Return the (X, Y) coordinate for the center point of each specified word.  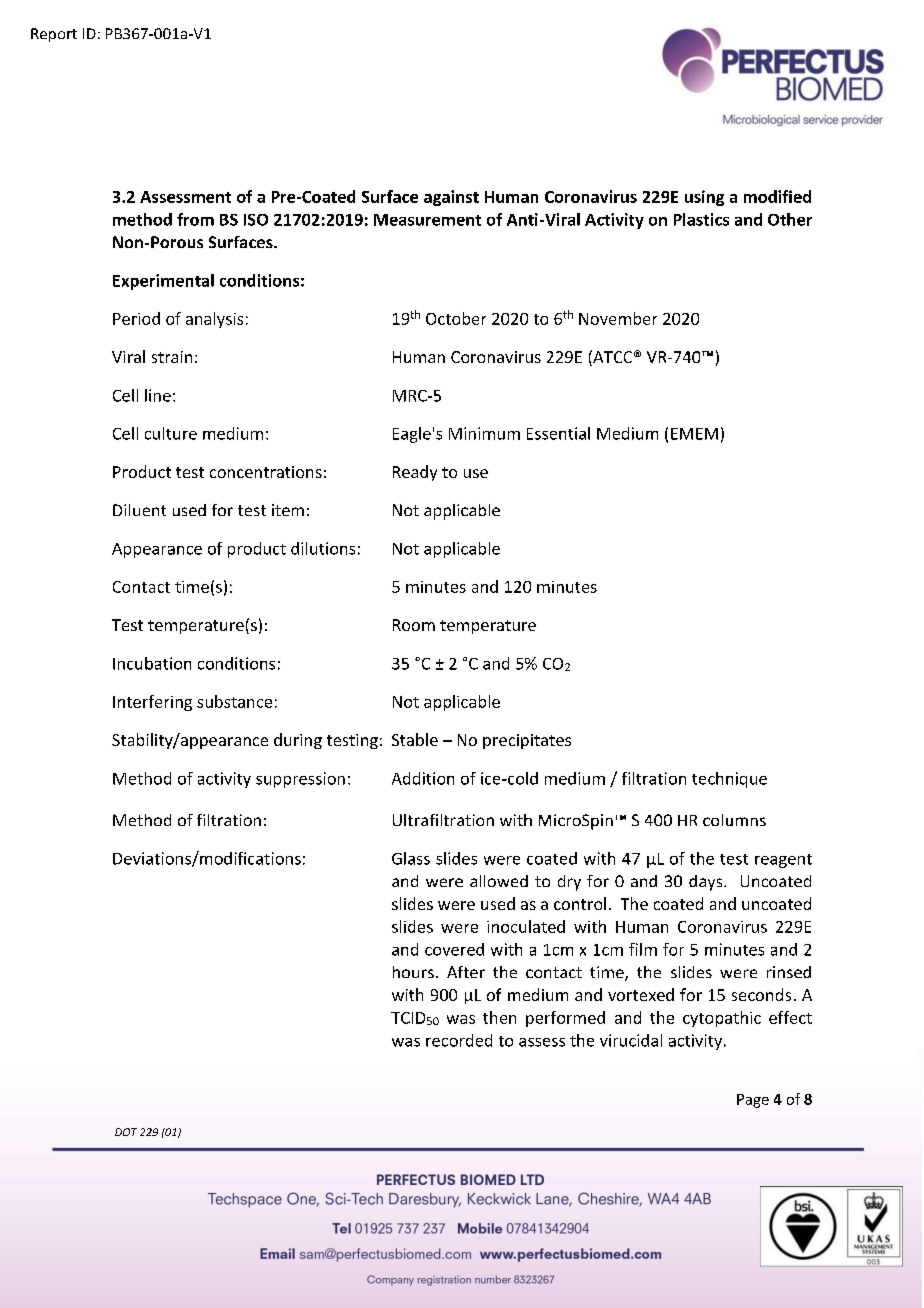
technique (729, 780)
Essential (558, 433)
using (704, 198)
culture (171, 433)
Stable (415, 739)
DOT (126, 1132)
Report (54, 35)
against (451, 198)
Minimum (484, 433)
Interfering (152, 703)
